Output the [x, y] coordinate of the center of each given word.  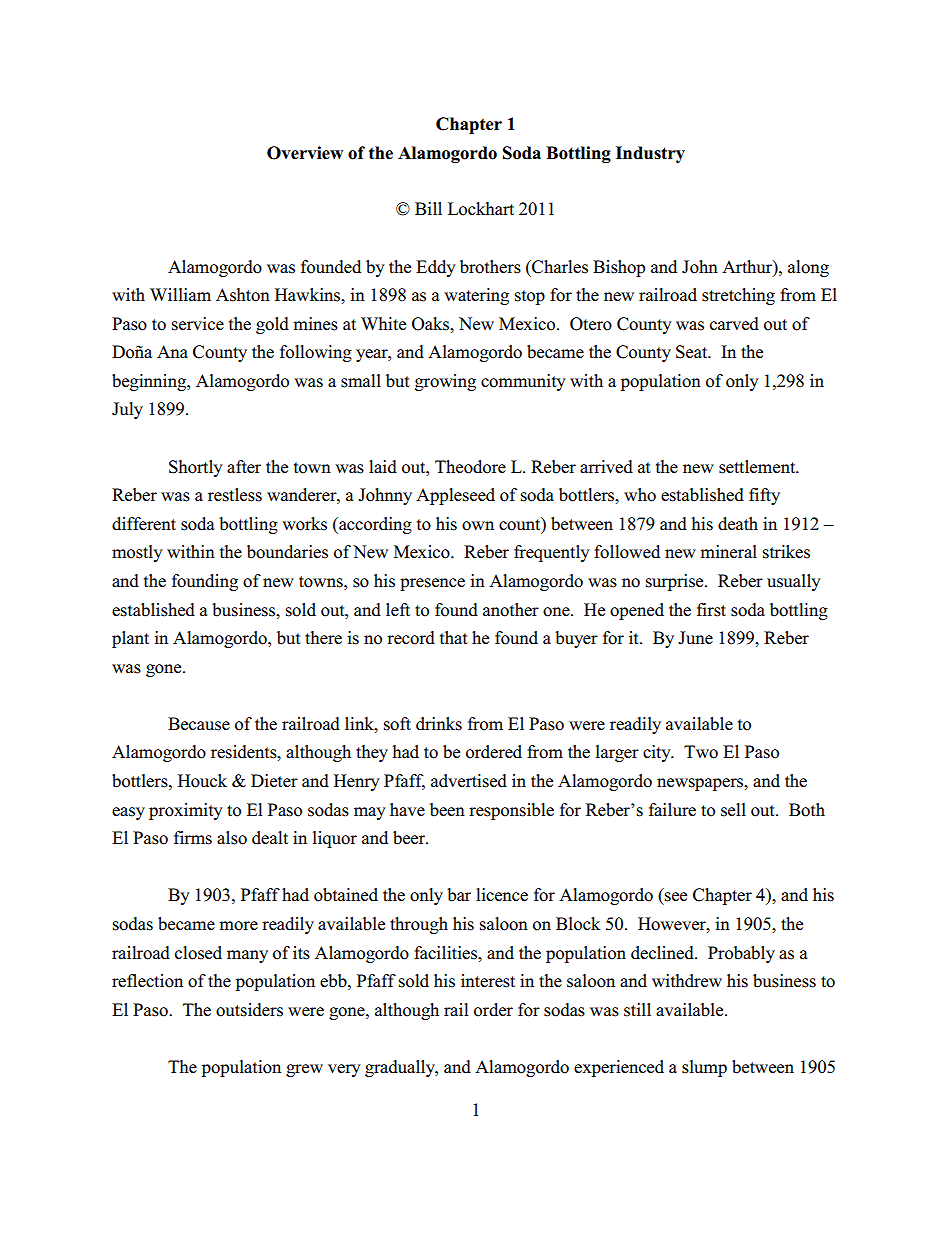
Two [701, 752]
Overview [305, 153]
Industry [650, 154]
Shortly [196, 468]
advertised [469, 781]
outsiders [249, 1010]
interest [488, 981]
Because [199, 724]
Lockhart [481, 209]
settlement [758, 467]
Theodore [470, 467]
